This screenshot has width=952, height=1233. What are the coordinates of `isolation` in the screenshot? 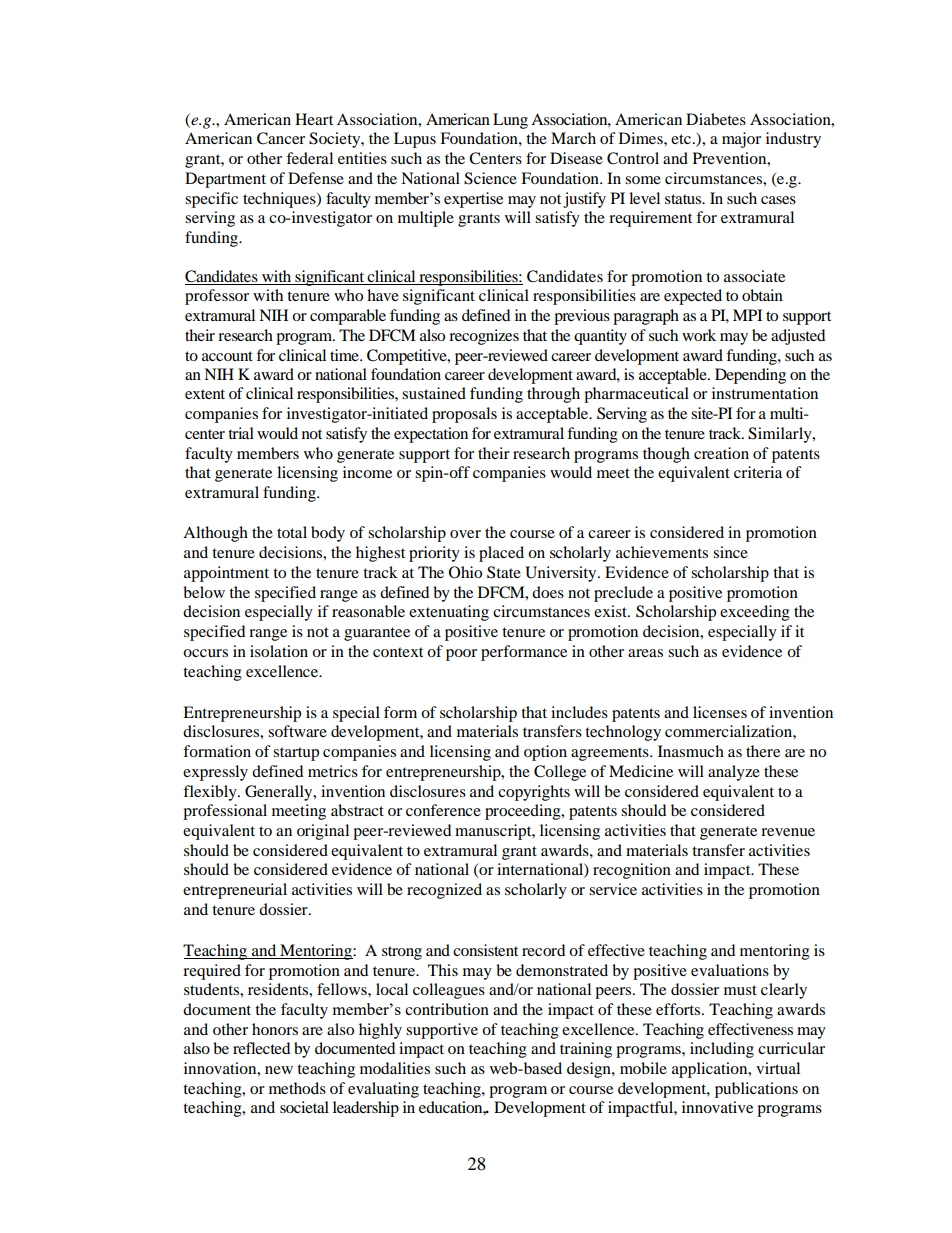 It's located at (279, 651).
